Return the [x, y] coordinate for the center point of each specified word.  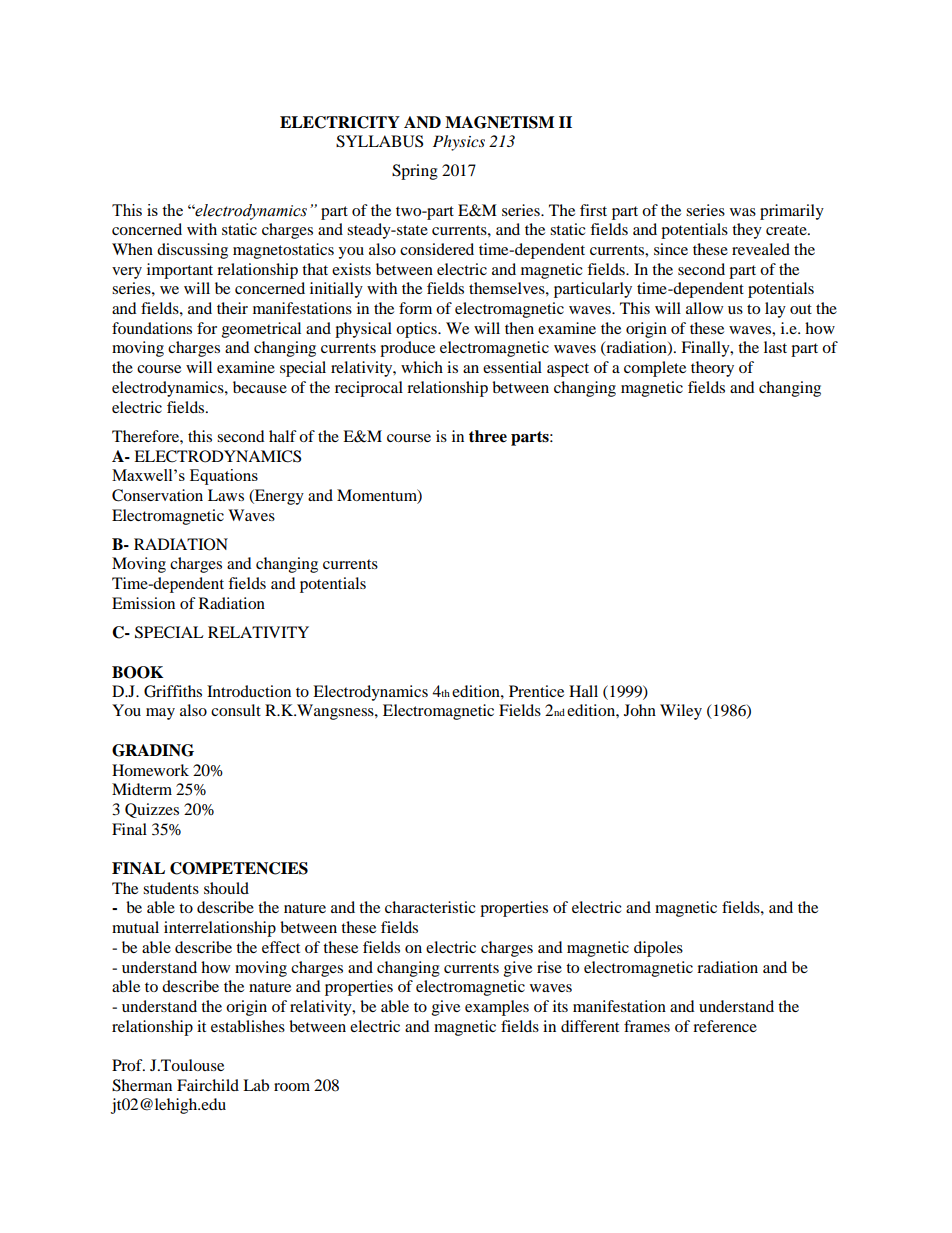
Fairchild [208, 1085]
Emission [143, 603]
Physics [459, 143]
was [743, 212]
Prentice [536, 691]
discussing [192, 251]
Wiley [681, 712]
